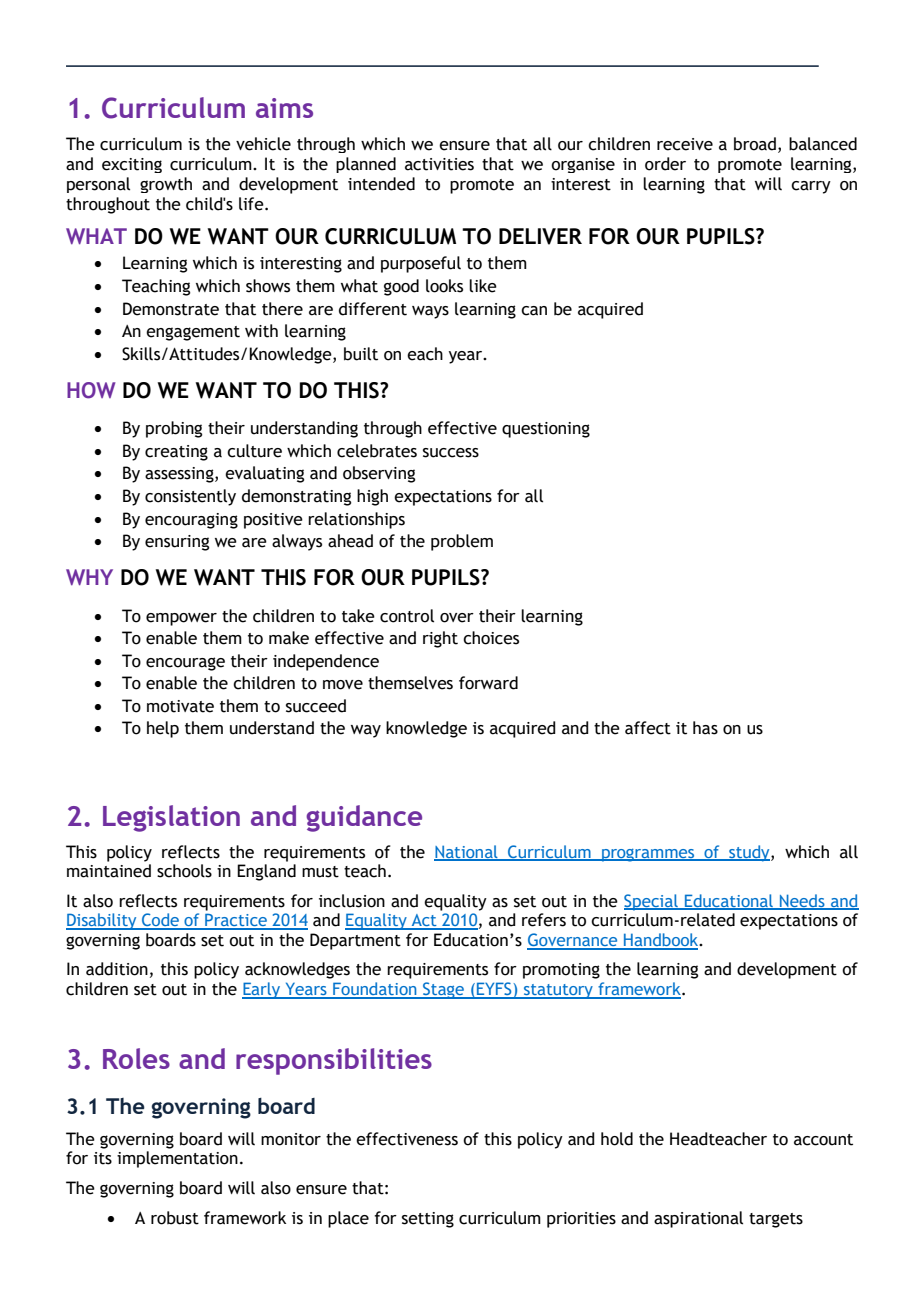  What do you see at coordinates (177, 1159) in the screenshot?
I see `implementation` at bounding box center [177, 1159].
